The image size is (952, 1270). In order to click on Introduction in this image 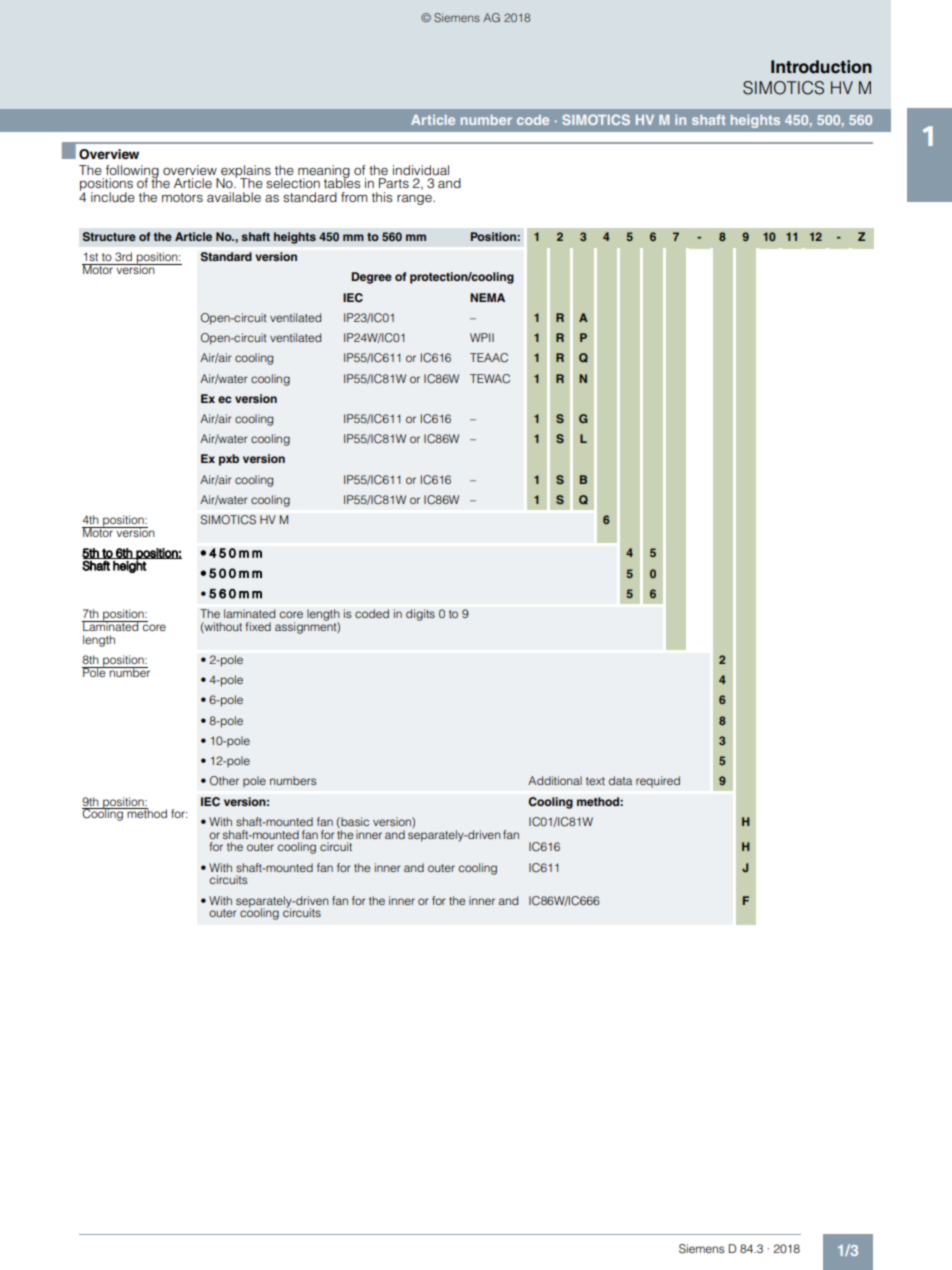, I will do `click(821, 67)`.
